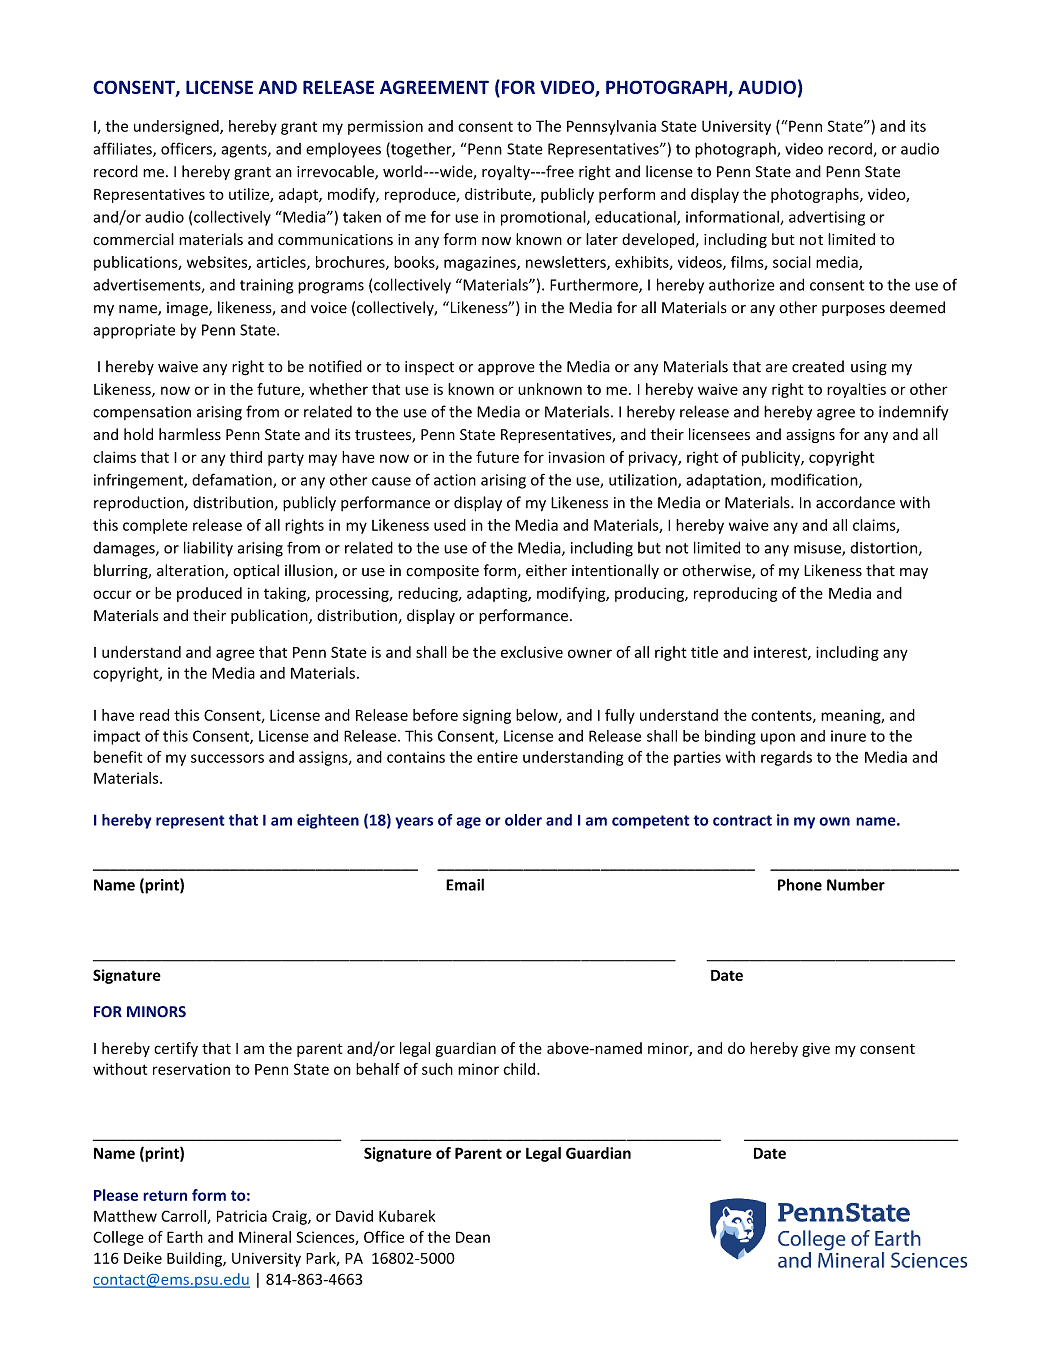  I want to click on Carroll, so click(184, 1217).
